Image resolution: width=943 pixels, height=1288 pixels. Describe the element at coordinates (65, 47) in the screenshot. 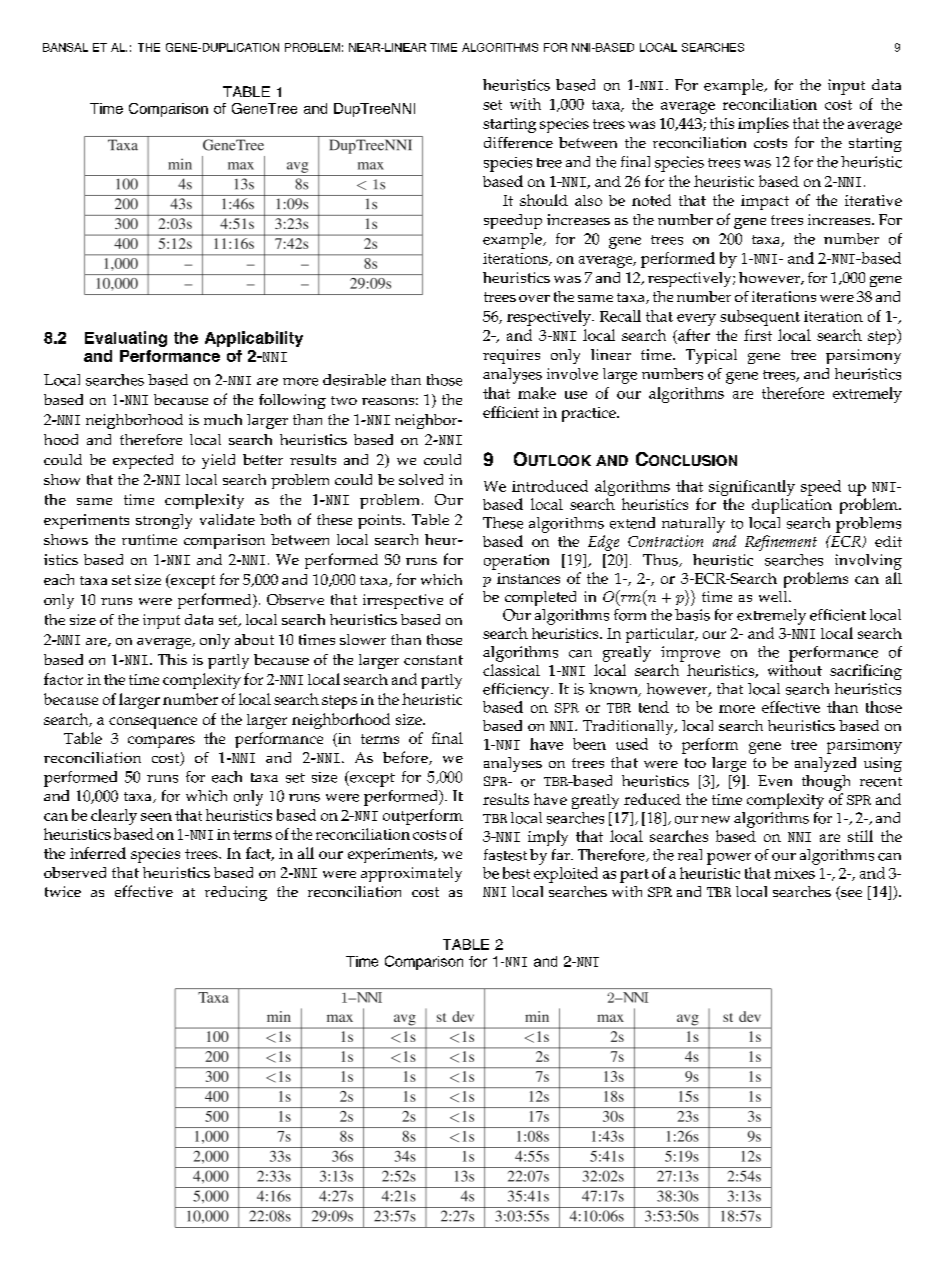

I see `BANSAL` at that location.
